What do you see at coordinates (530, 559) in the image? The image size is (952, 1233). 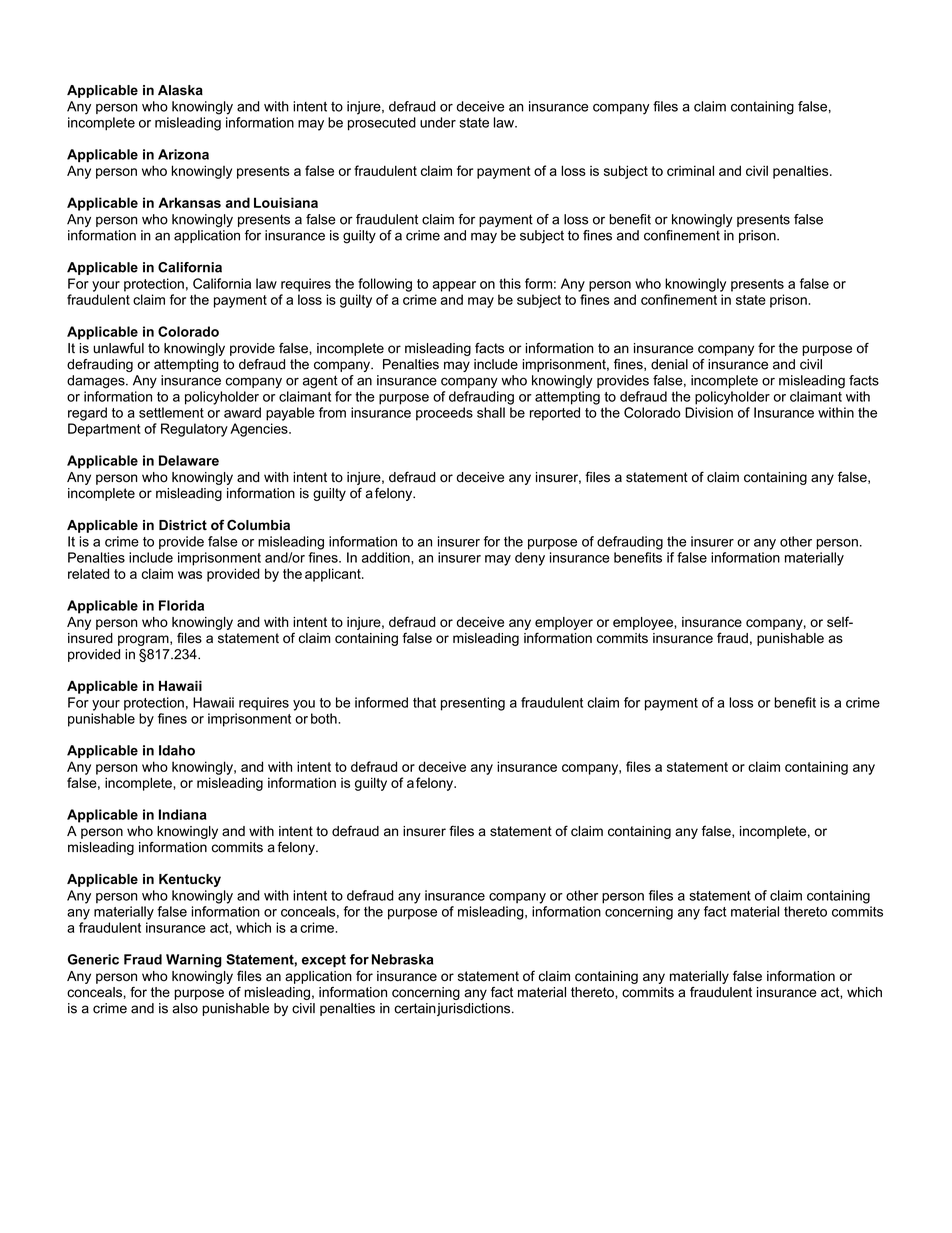 I see `deny` at bounding box center [530, 559].
